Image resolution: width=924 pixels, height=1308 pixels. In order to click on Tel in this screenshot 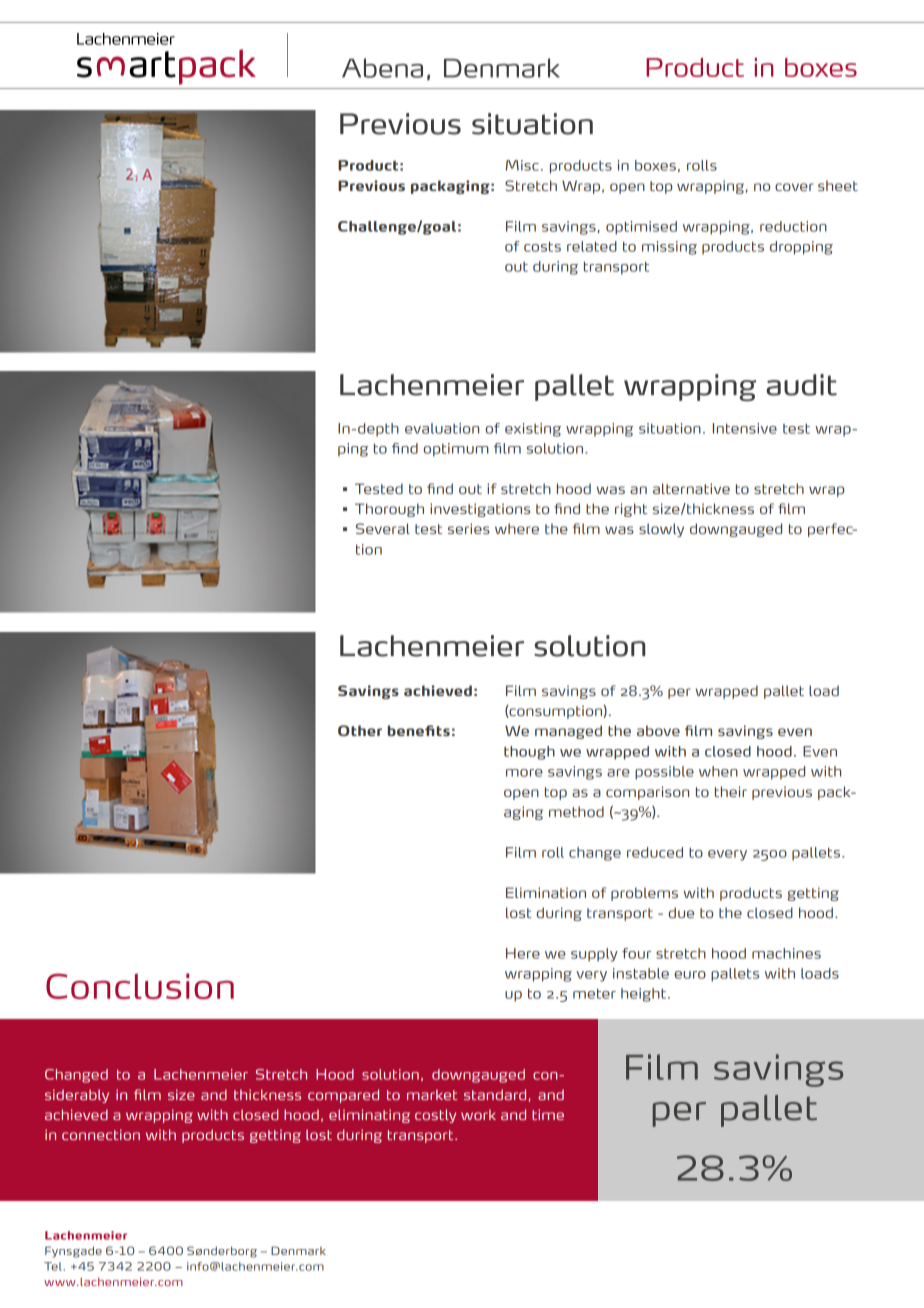, I will do `click(54, 1266)`.
